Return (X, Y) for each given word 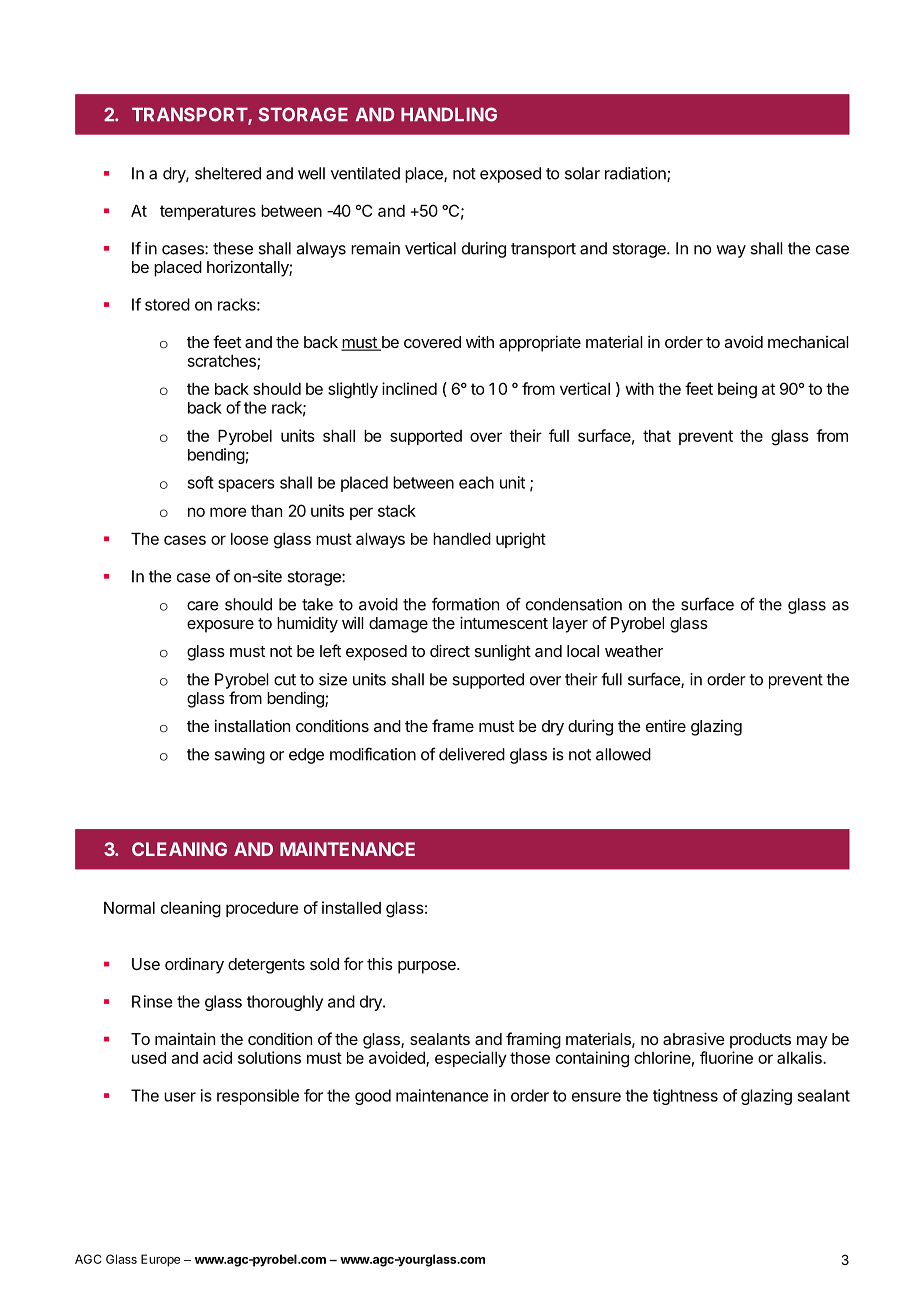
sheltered (228, 173)
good (373, 1097)
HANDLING (449, 114)
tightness (685, 1097)
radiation (636, 174)
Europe (160, 1260)
